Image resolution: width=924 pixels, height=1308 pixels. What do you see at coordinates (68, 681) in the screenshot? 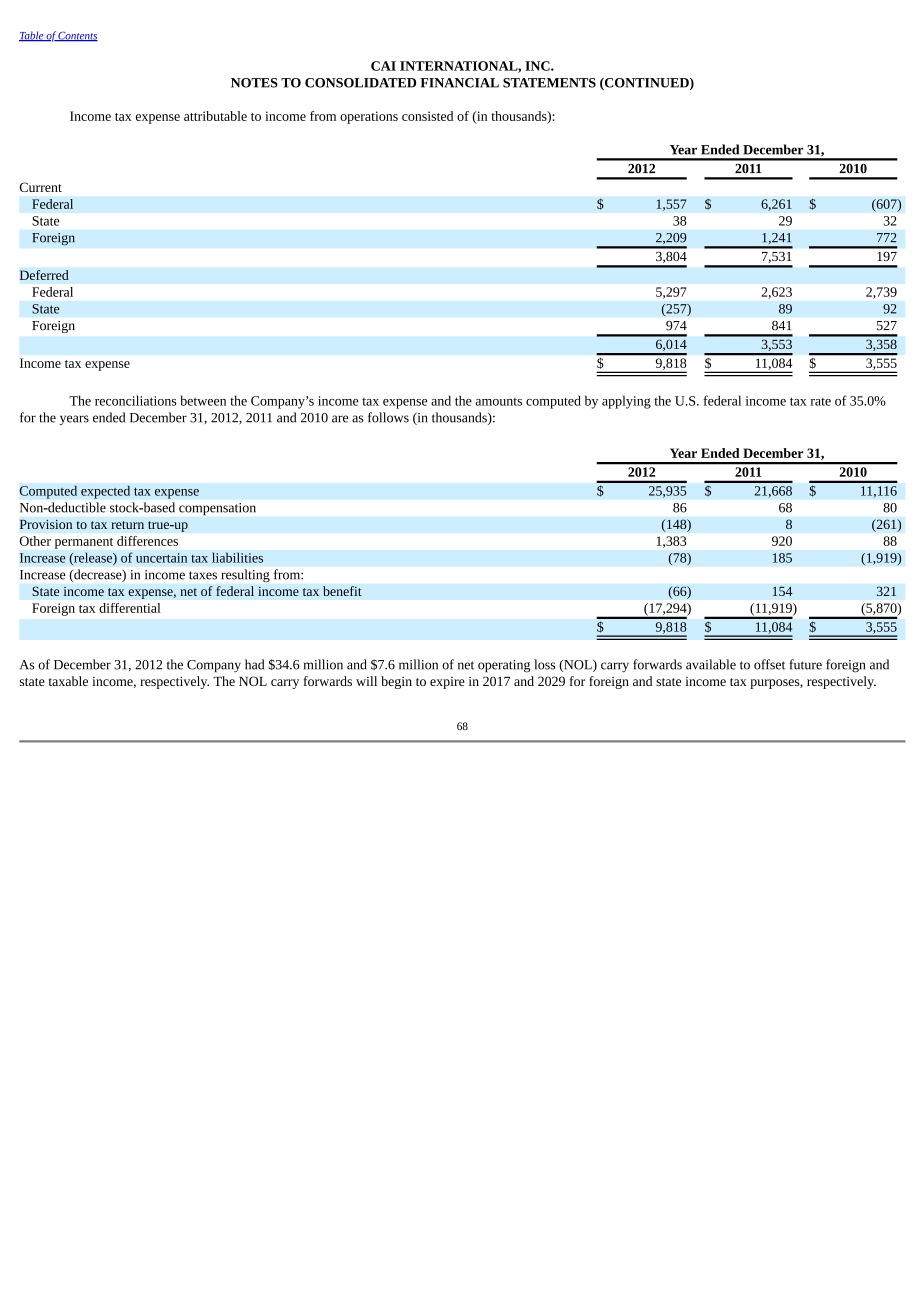
I see `taxable` at bounding box center [68, 681].
